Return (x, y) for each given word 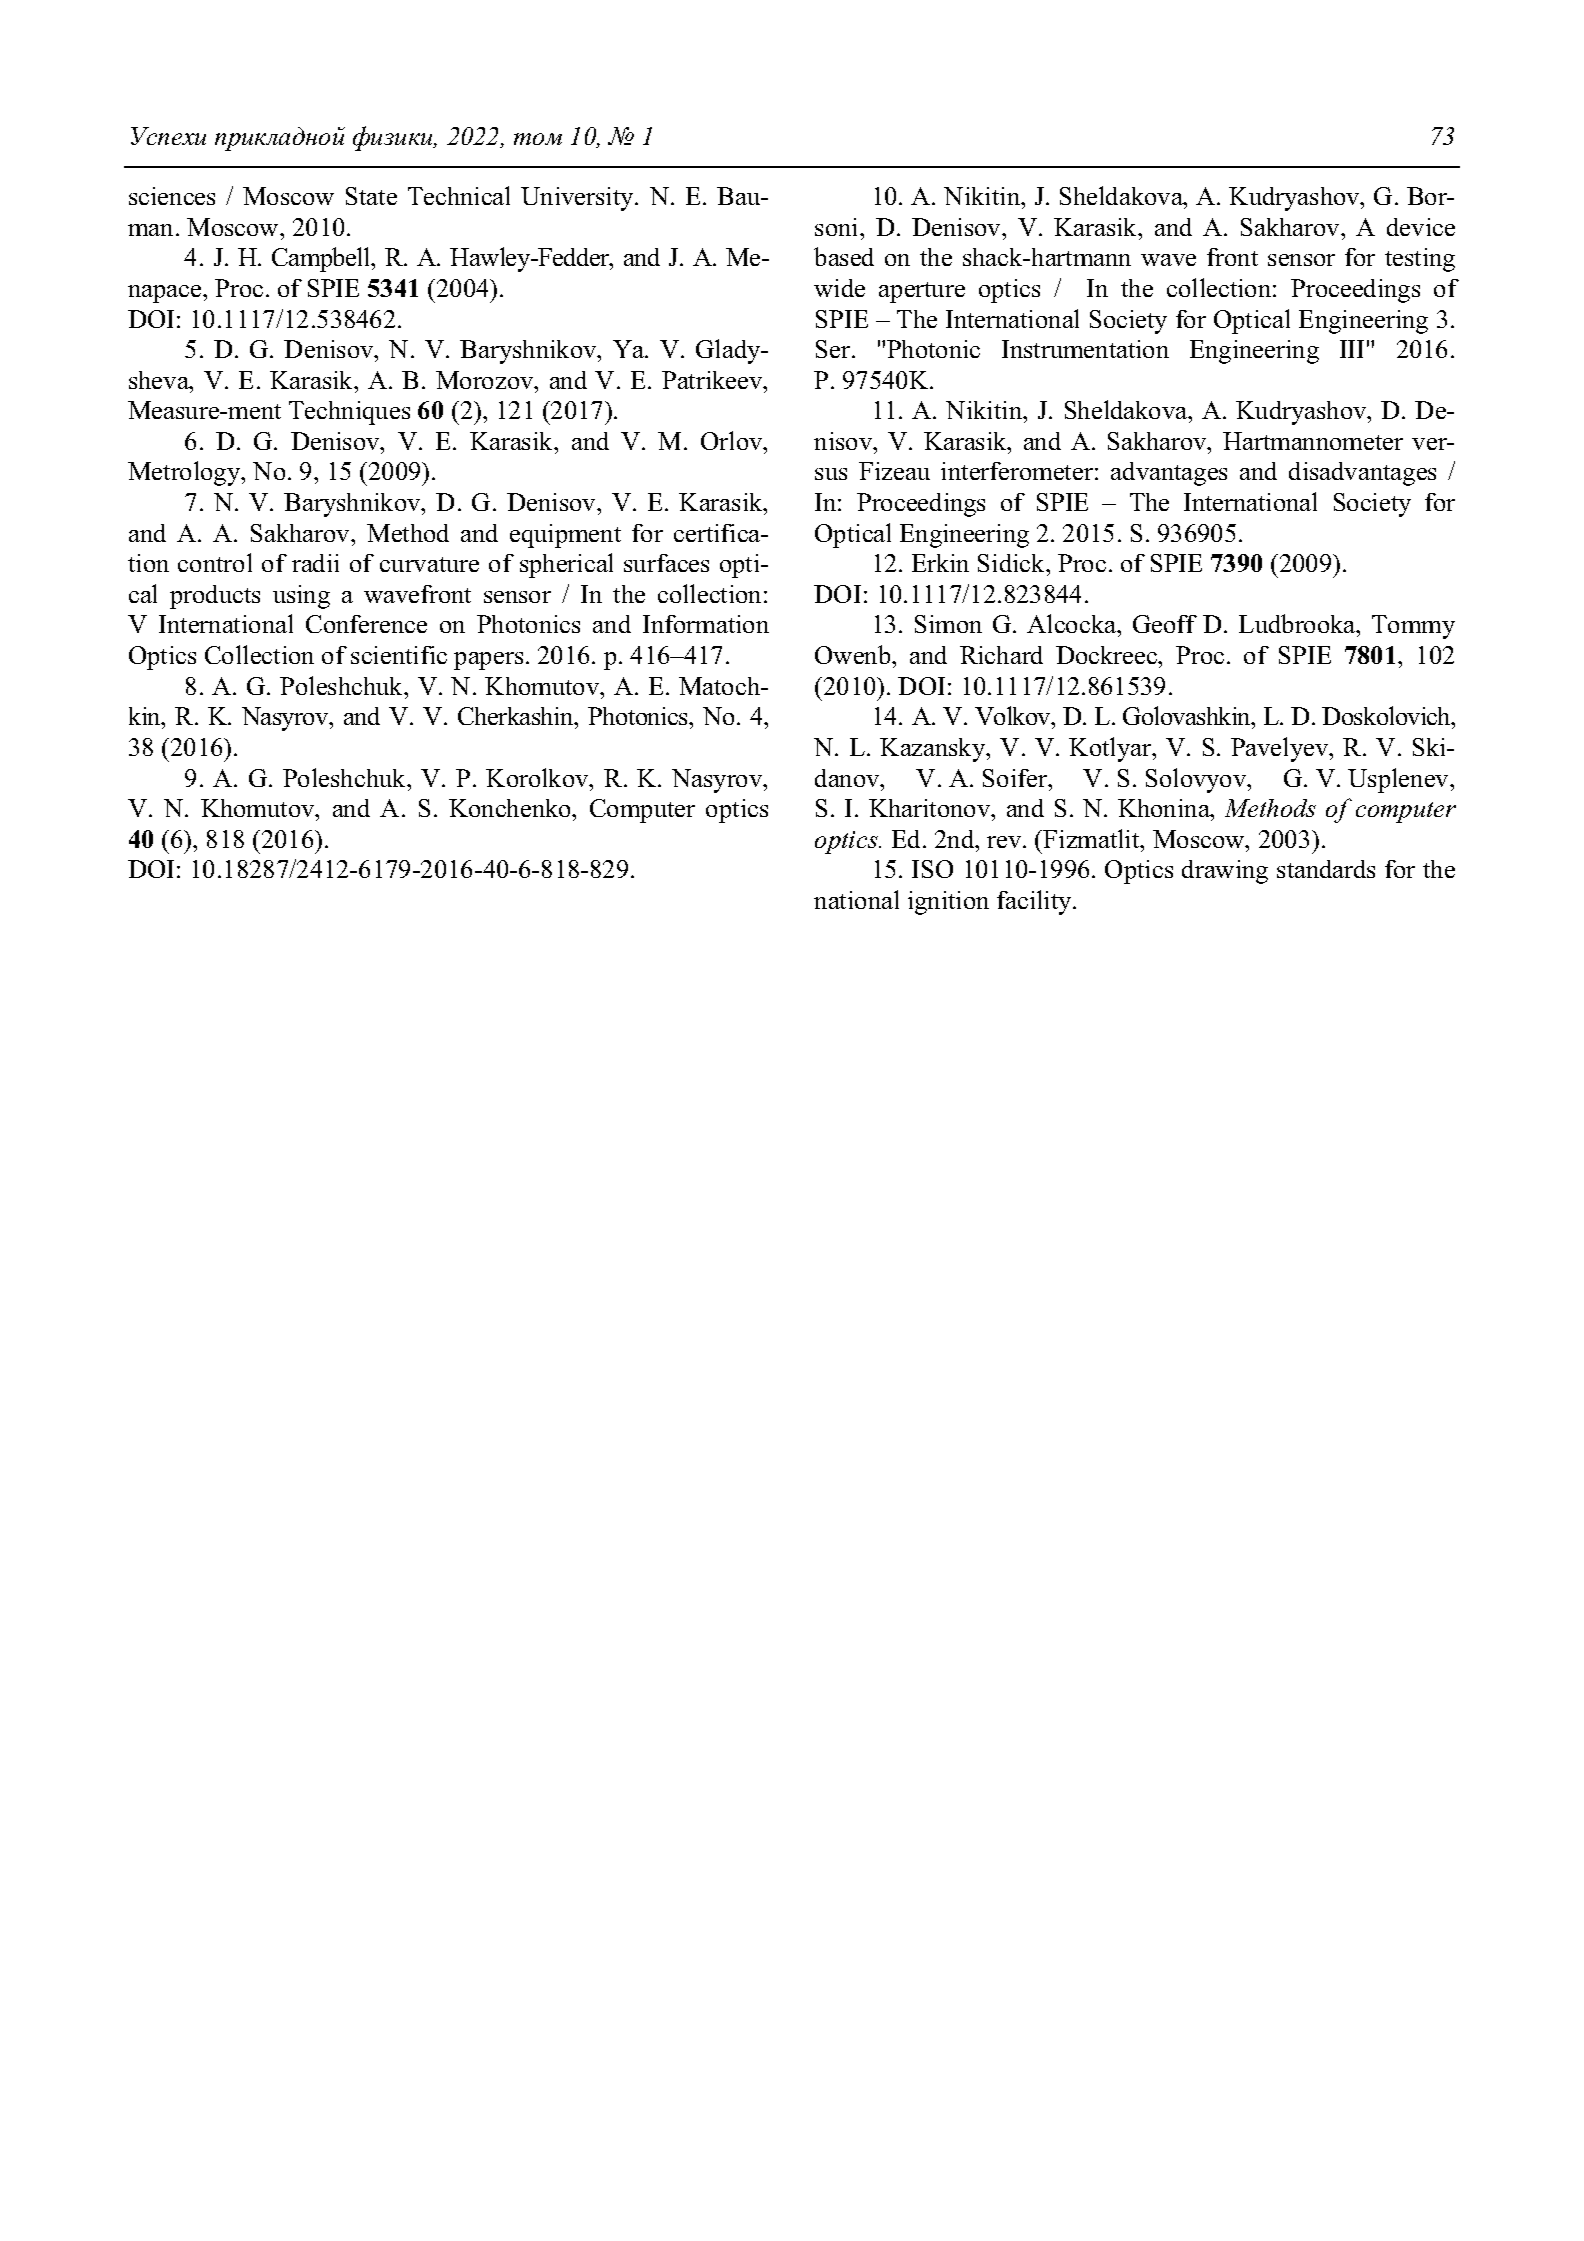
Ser (834, 349)
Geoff (1165, 624)
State (371, 196)
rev (1005, 842)
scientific (399, 655)
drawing (1225, 872)
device (1421, 227)
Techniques (349, 413)
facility (1035, 902)
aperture (922, 292)
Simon (948, 624)
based (844, 256)
